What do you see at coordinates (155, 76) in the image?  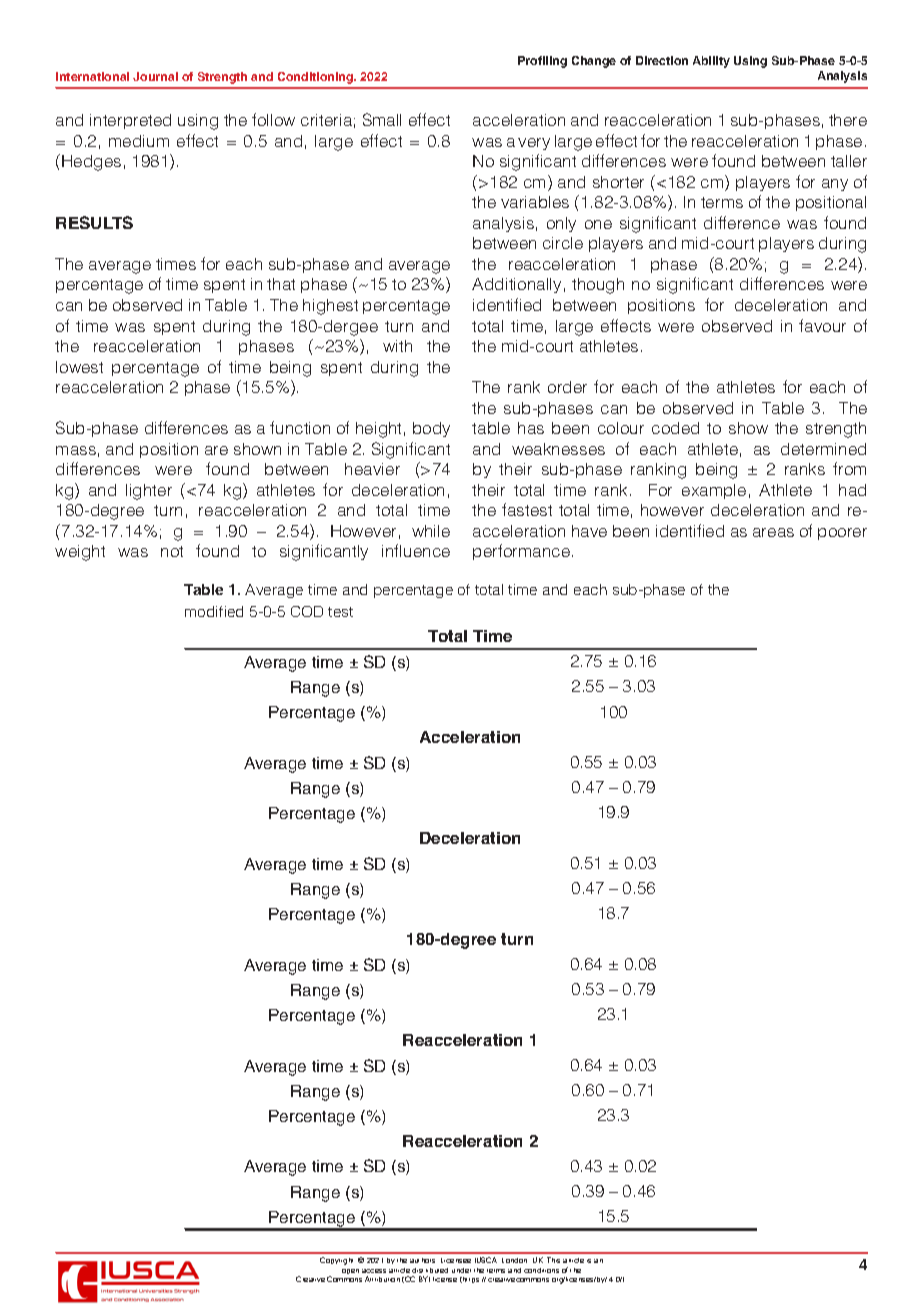 I see `Journal` at bounding box center [155, 76].
